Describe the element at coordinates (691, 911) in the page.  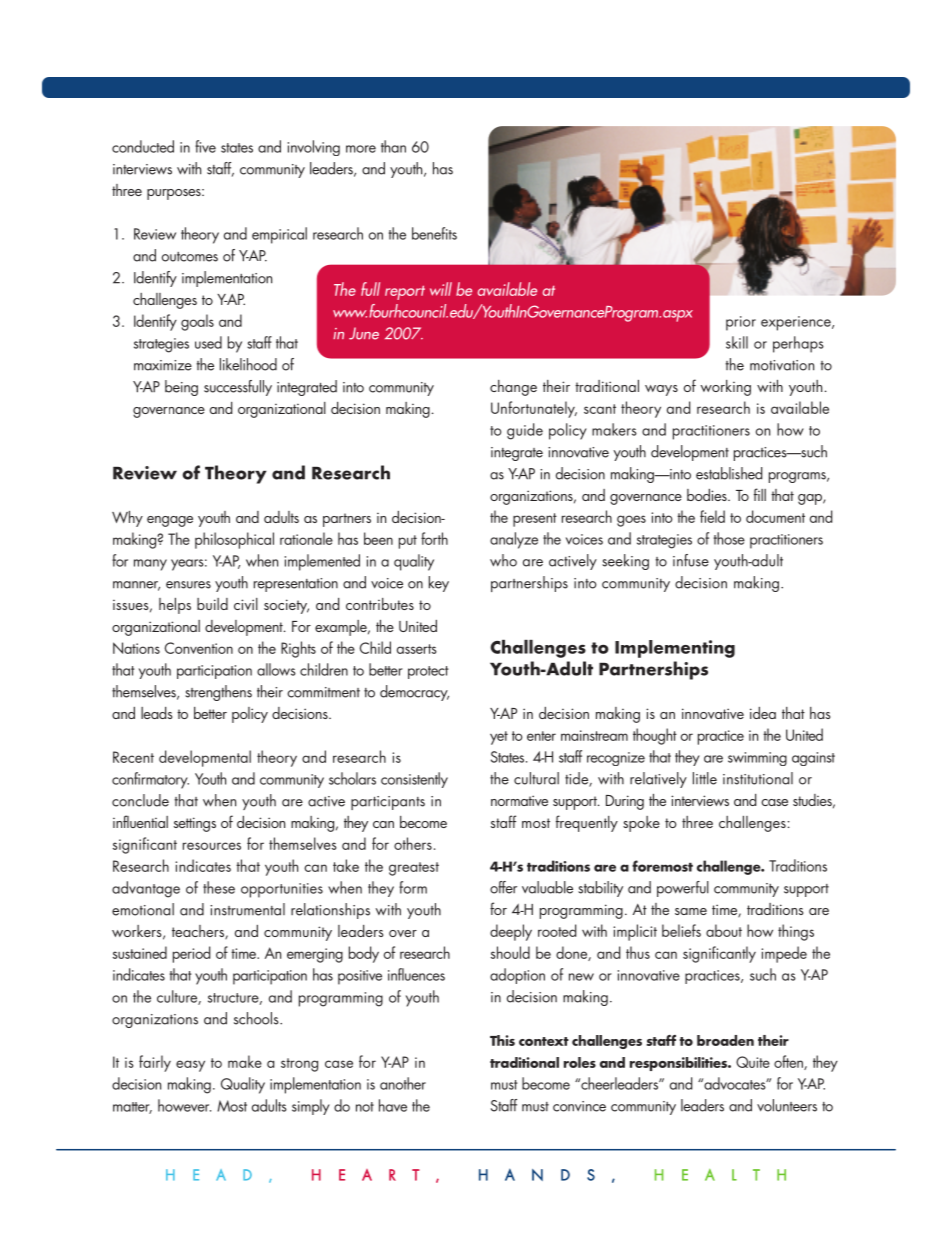
I see `same` at that location.
